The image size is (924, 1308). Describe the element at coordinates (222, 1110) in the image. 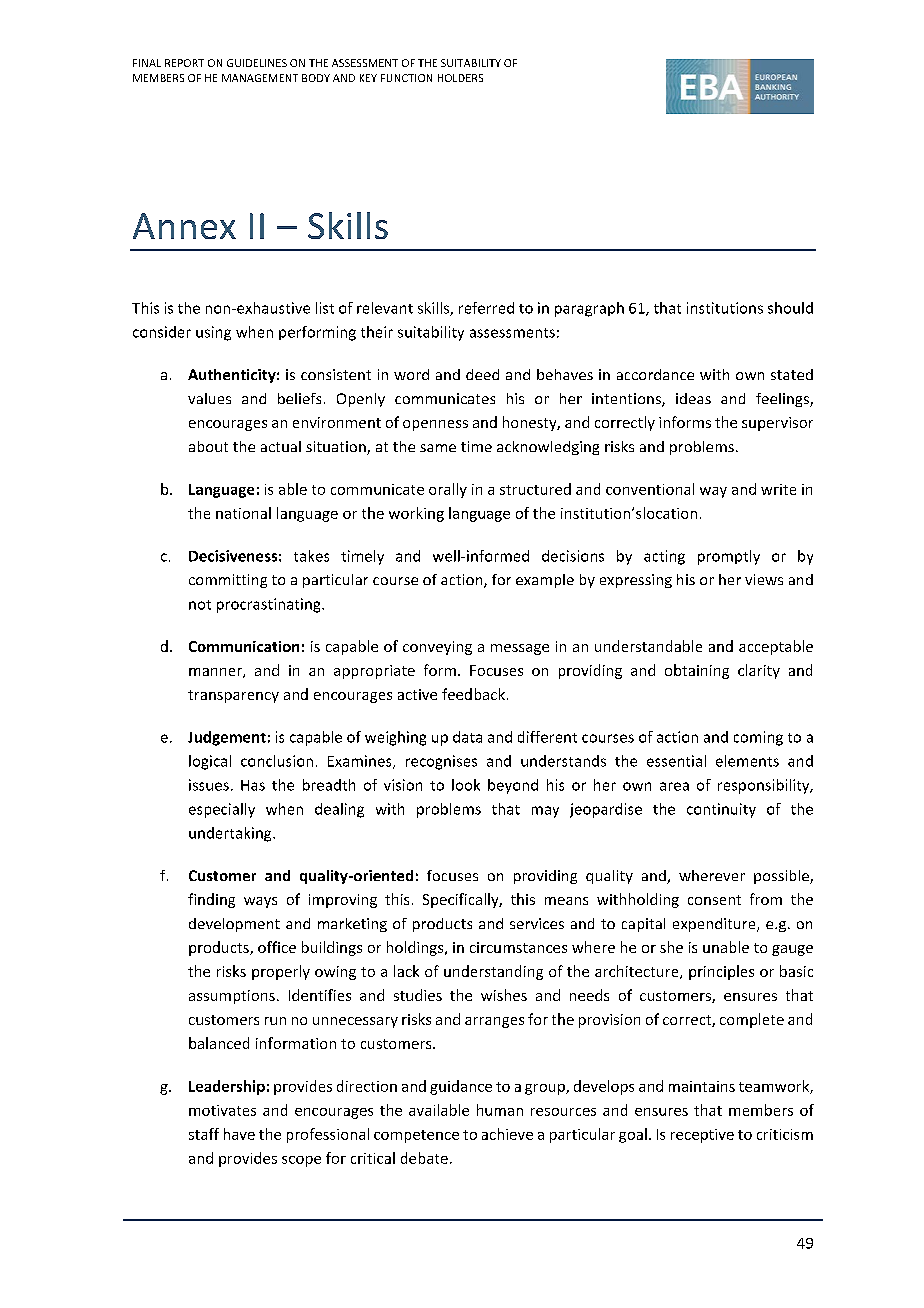

I see `motivates` at that location.
